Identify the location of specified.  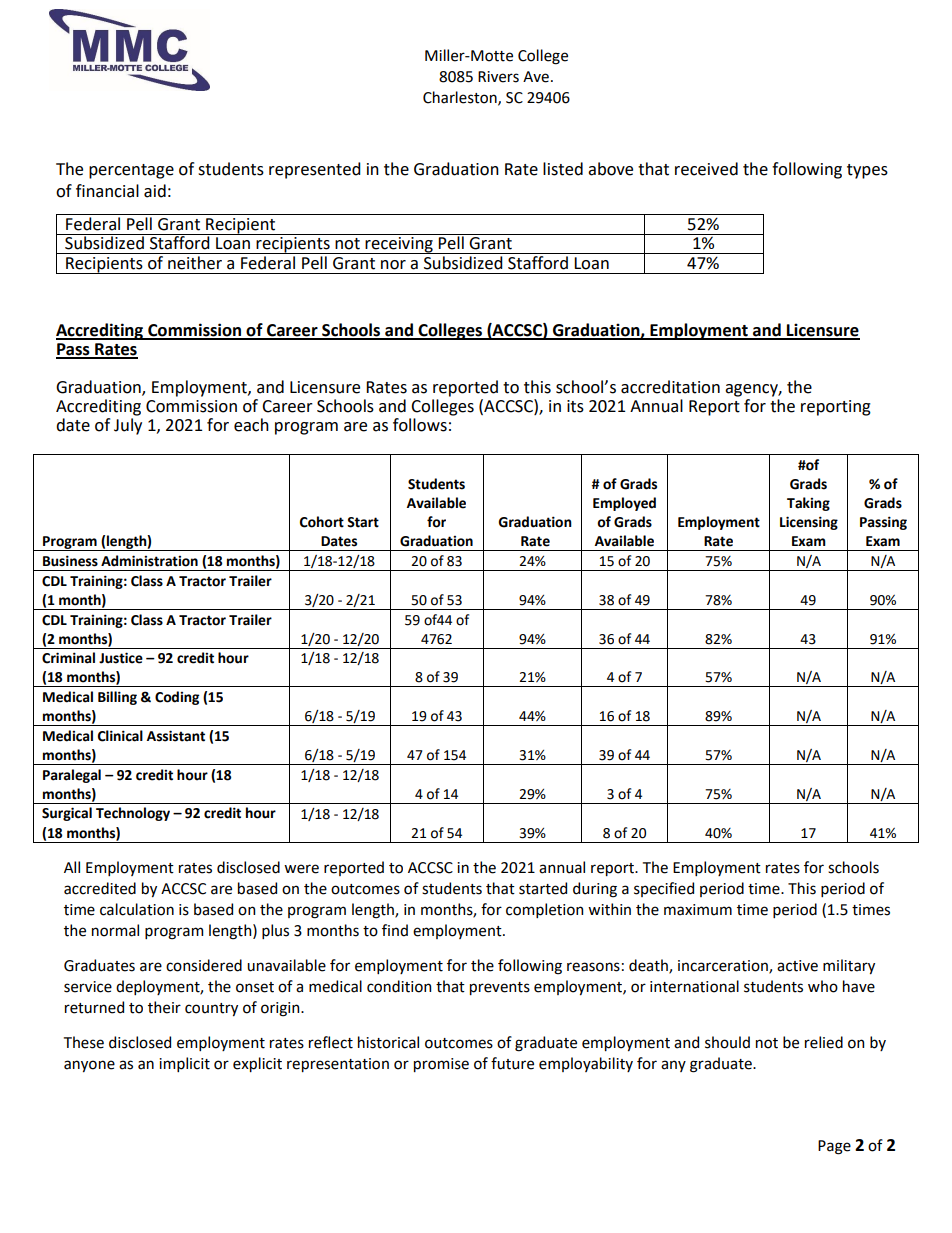
(664, 889).
